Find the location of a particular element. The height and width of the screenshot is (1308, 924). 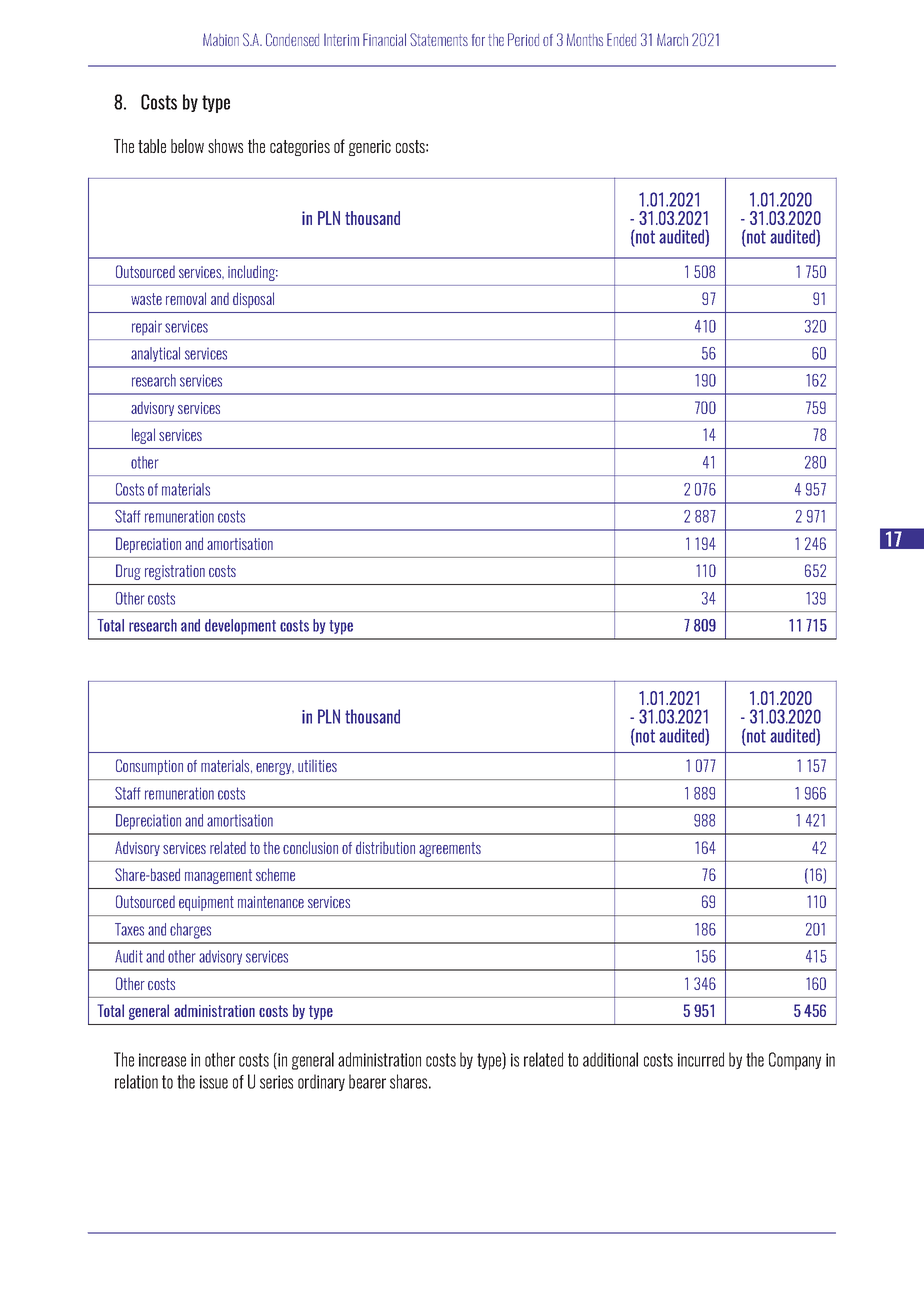

March is located at coordinates (672, 39).
